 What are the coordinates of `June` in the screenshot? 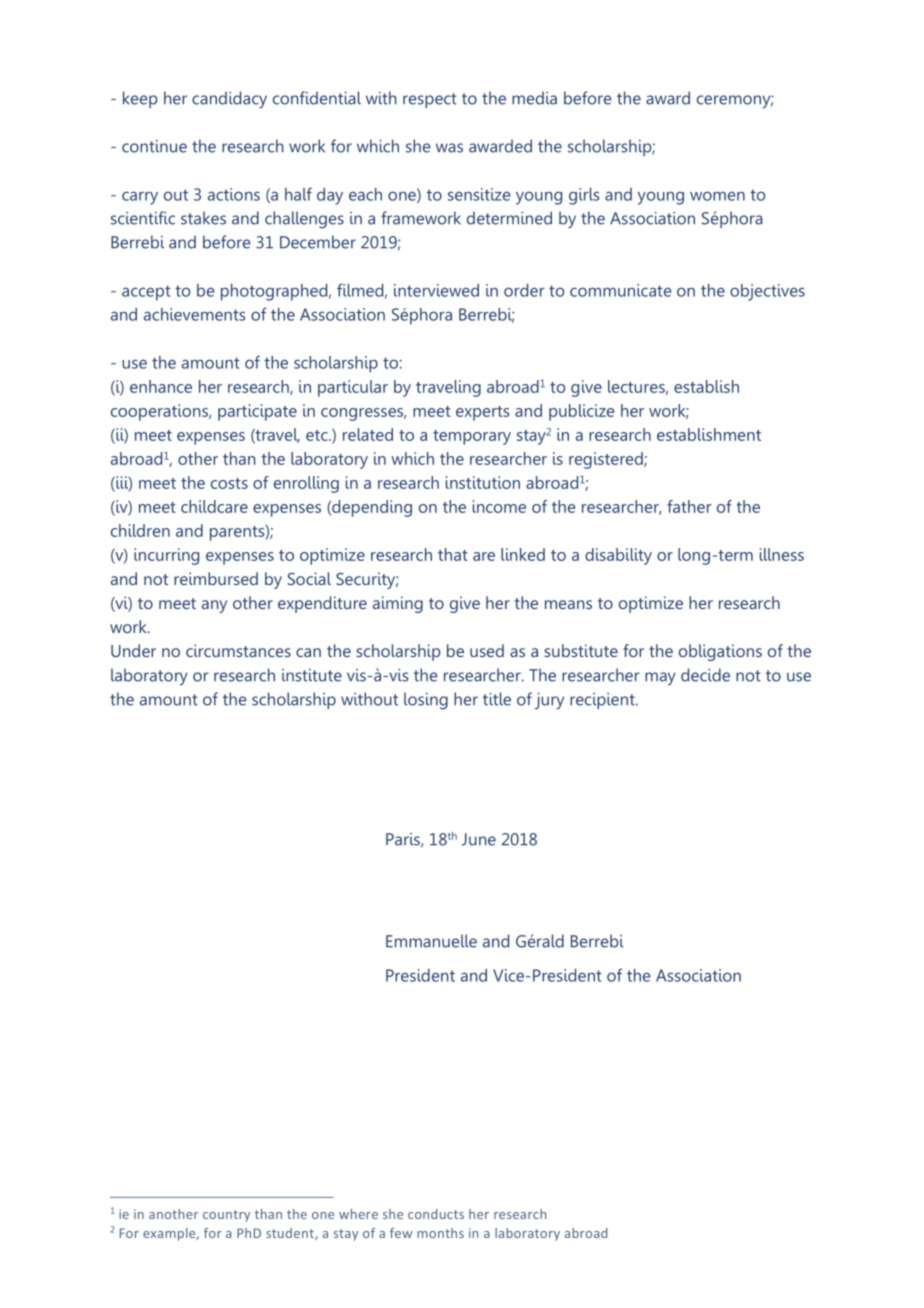 It's located at (479, 839).
